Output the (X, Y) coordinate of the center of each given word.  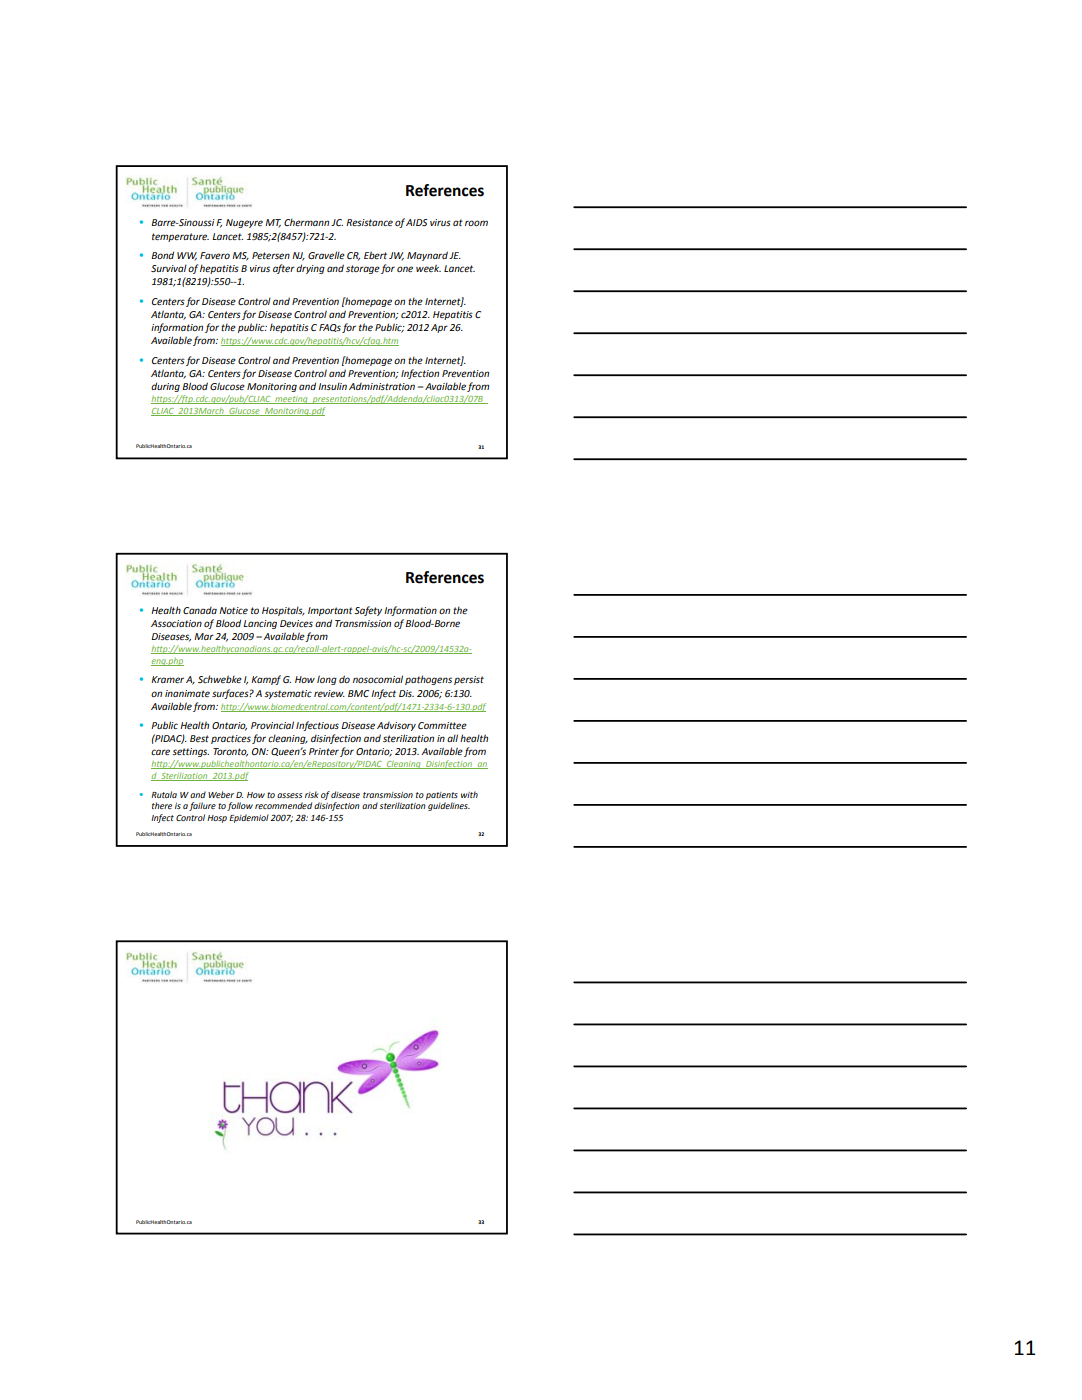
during (165, 387)
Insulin (332, 386)
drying (310, 269)
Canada (200, 610)
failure (202, 806)
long (327, 680)
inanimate (187, 693)
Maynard (427, 256)
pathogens (428, 680)
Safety (368, 611)
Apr (439, 328)
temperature (180, 237)
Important (330, 611)
